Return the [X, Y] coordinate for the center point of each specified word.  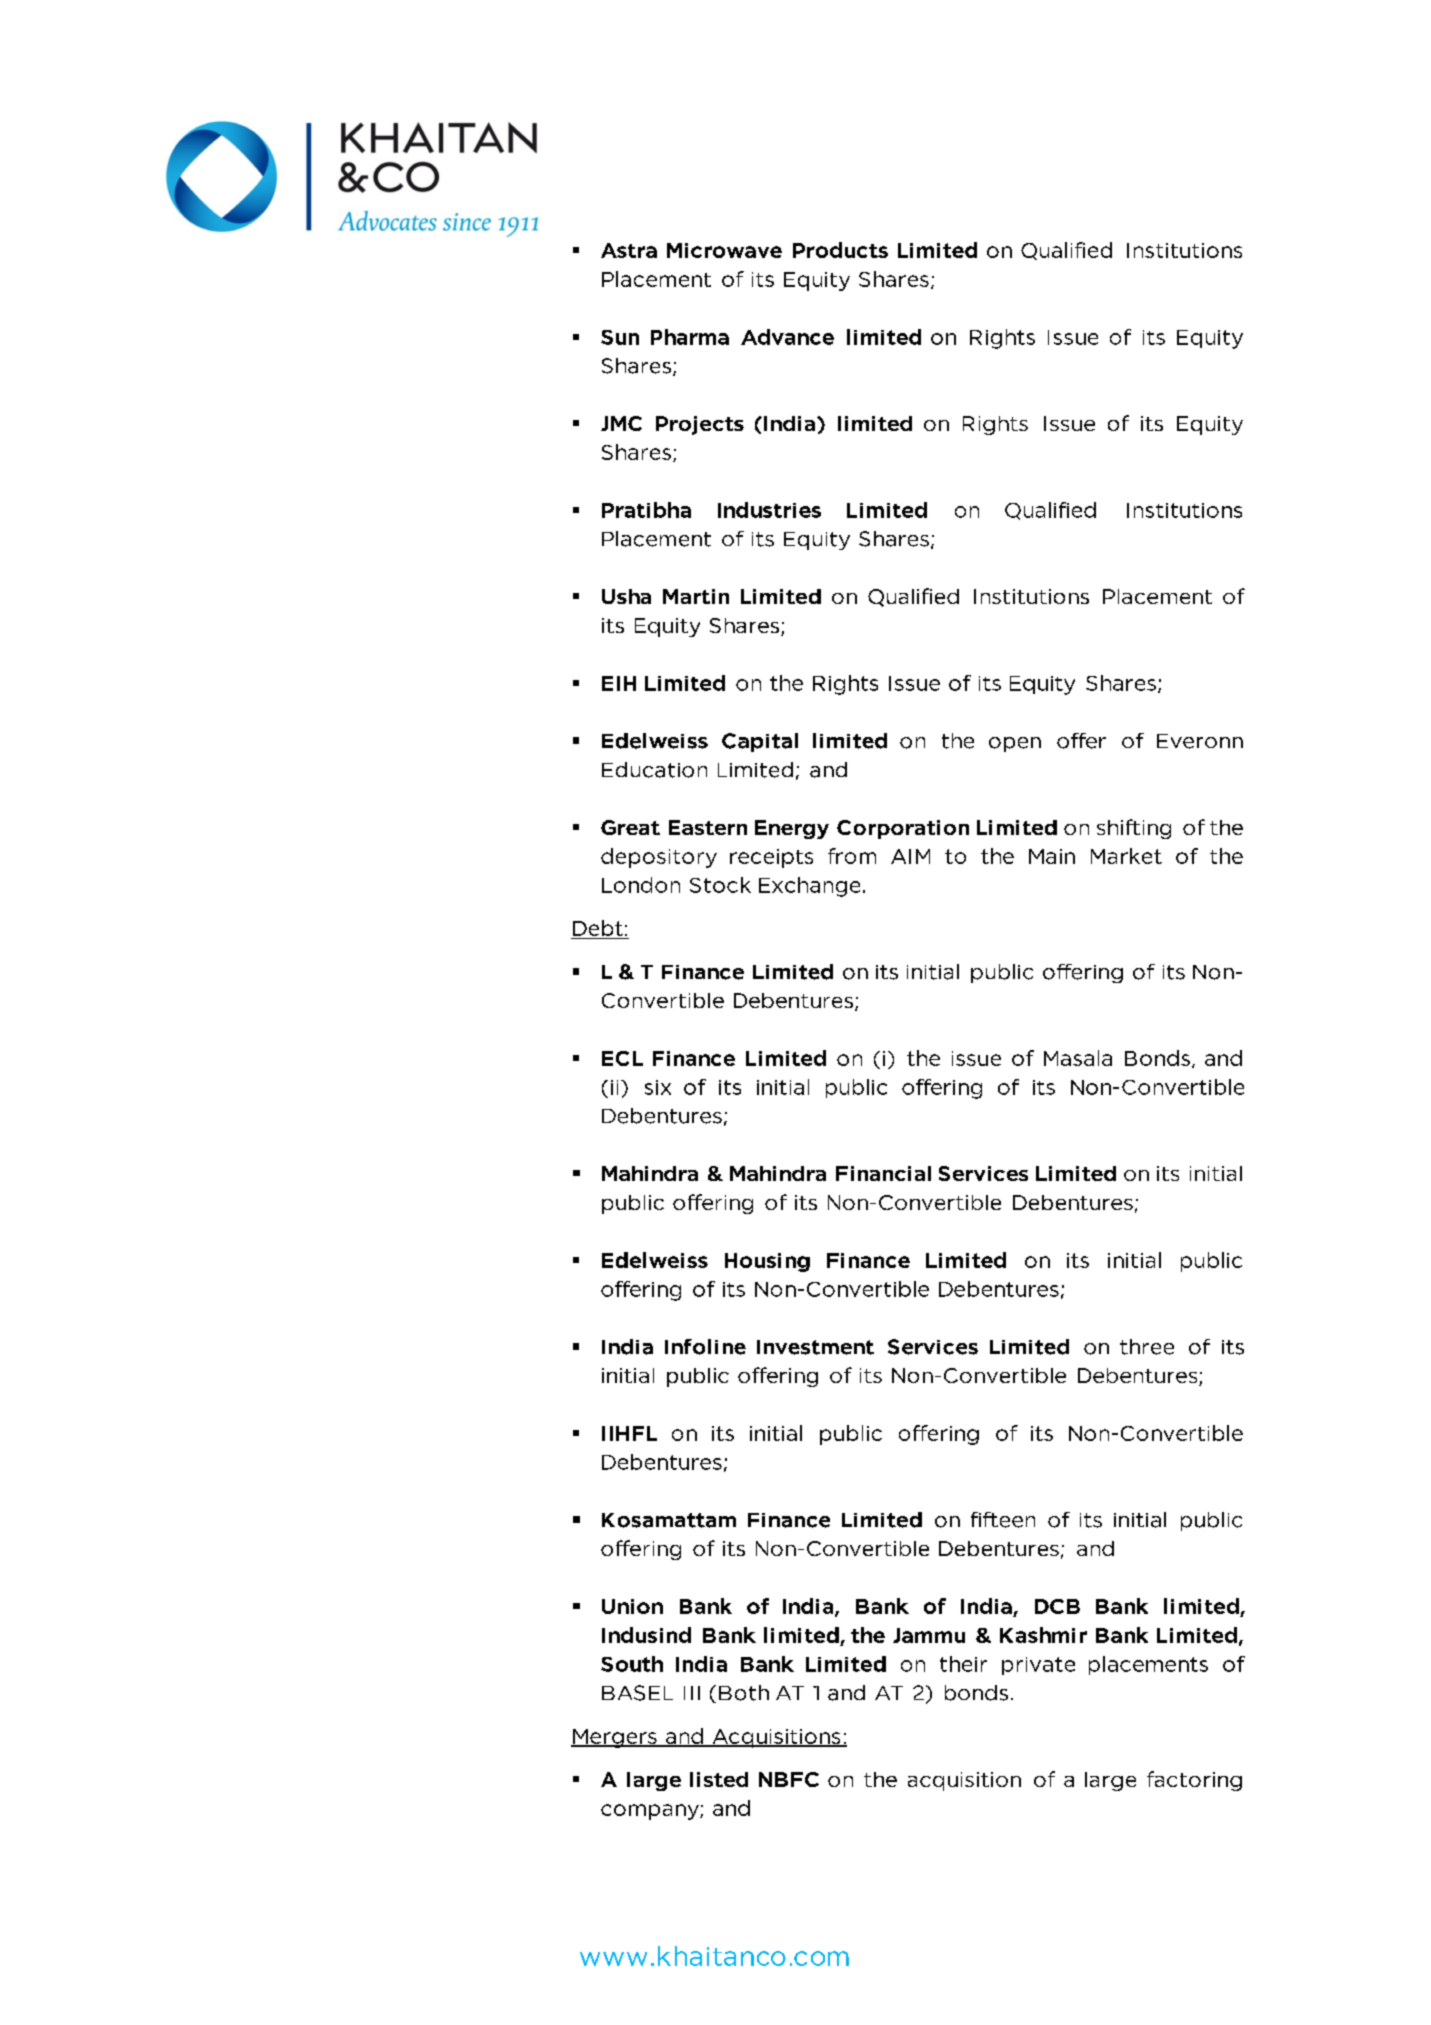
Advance [787, 337]
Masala [1078, 1058]
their [963, 1664]
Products [840, 250]
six [658, 1087]
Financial [883, 1173]
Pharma [690, 337]
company [651, 1812]
